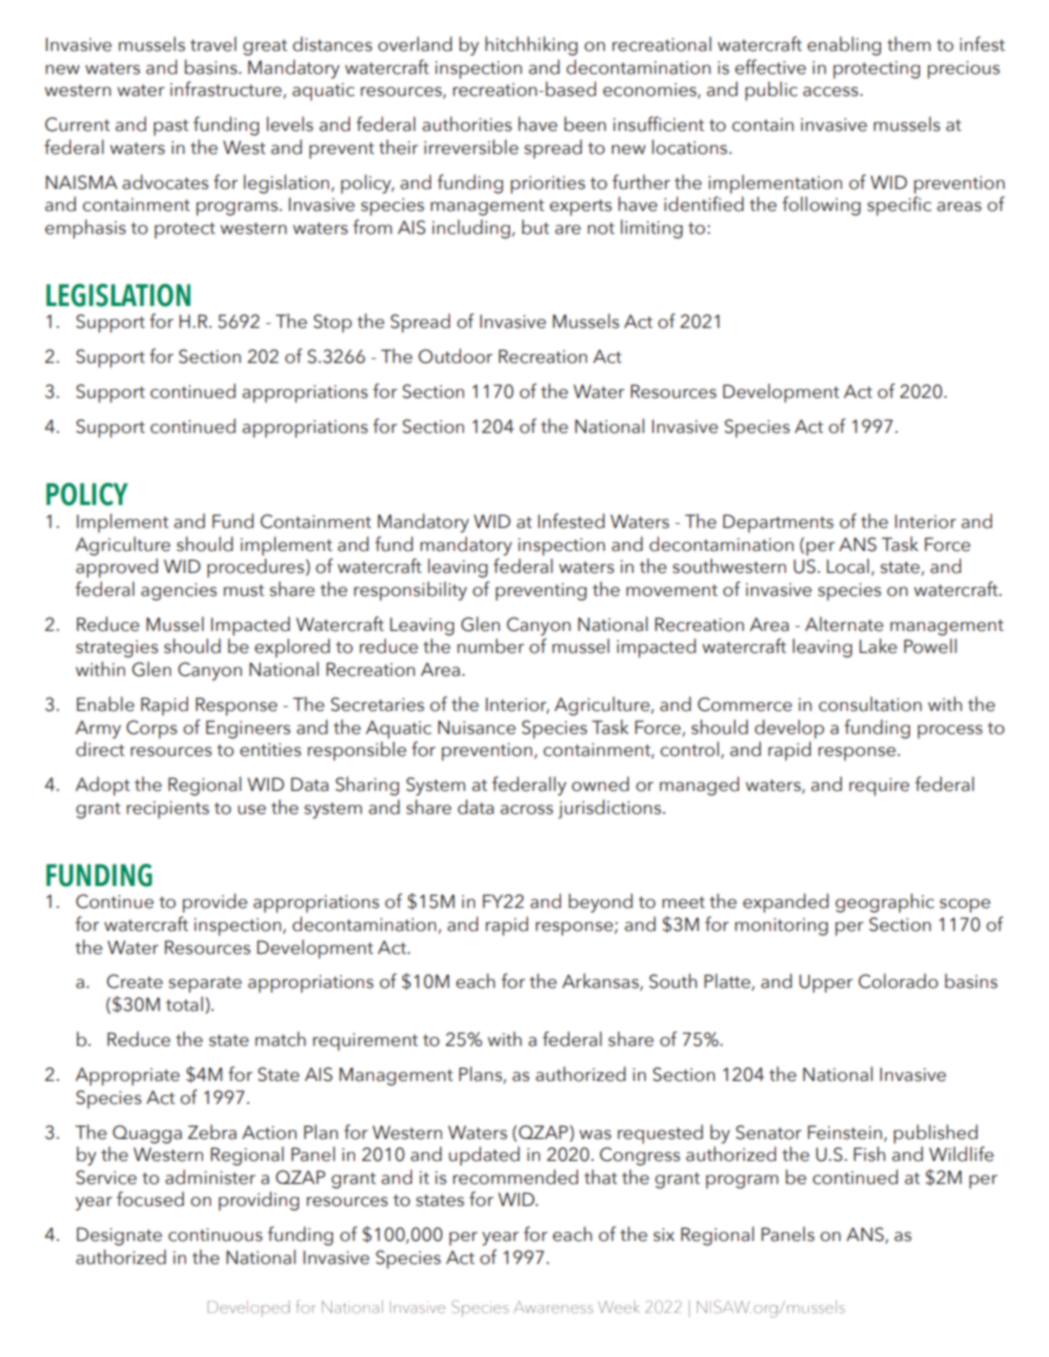 This screenshot has width=1049, height=1357. What do you see at coordinates (531, 46) in the screenshot?
I see `hitchhiking` at bounding box center [531, 46].
